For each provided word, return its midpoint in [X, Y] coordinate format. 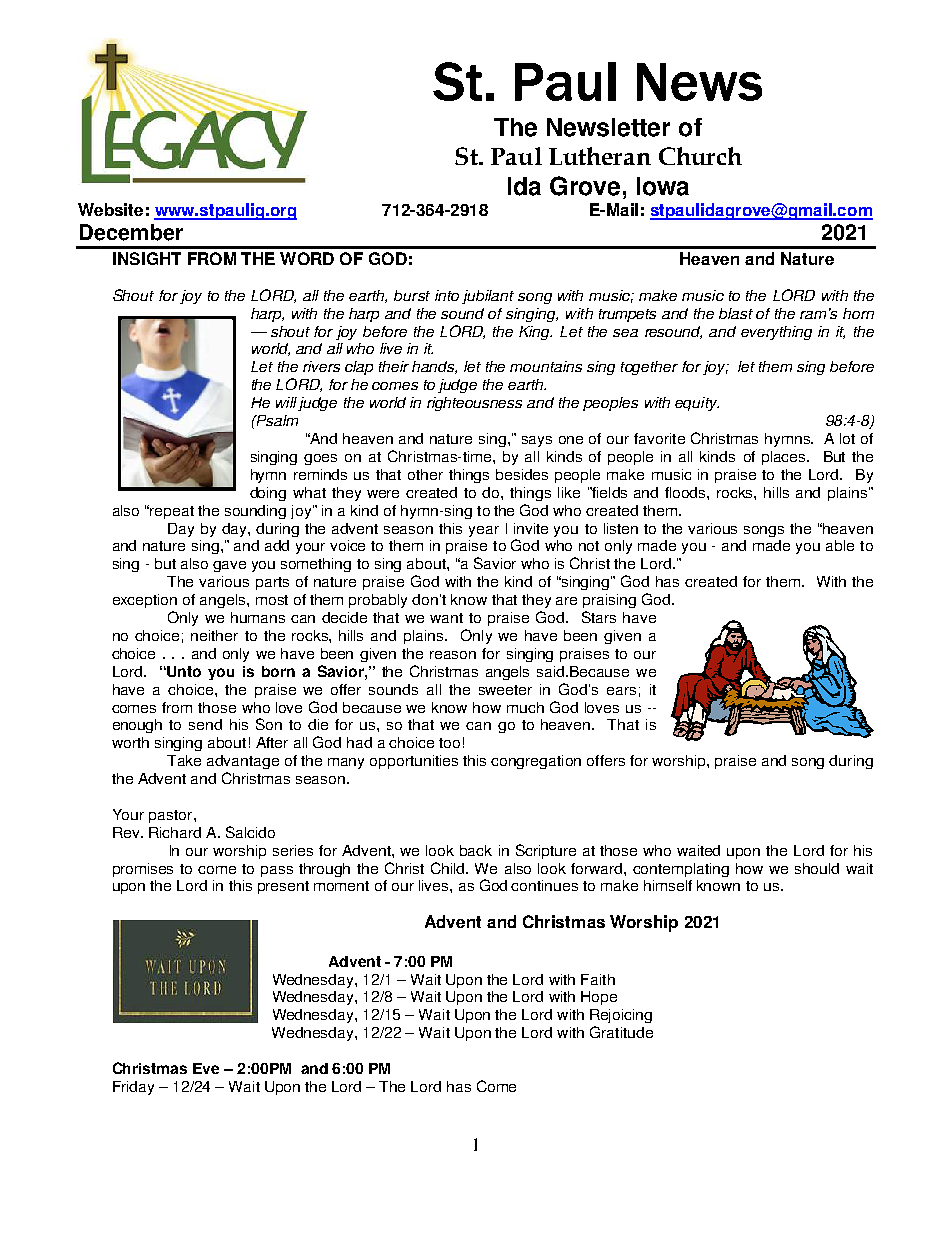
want [446, 618]
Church [700, 156]
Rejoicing [621, 1016]
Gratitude [621, 1032]
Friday [133, 1088]
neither [214, 635]
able [840, 545]
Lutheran [600, 156]
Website [110, 209]
